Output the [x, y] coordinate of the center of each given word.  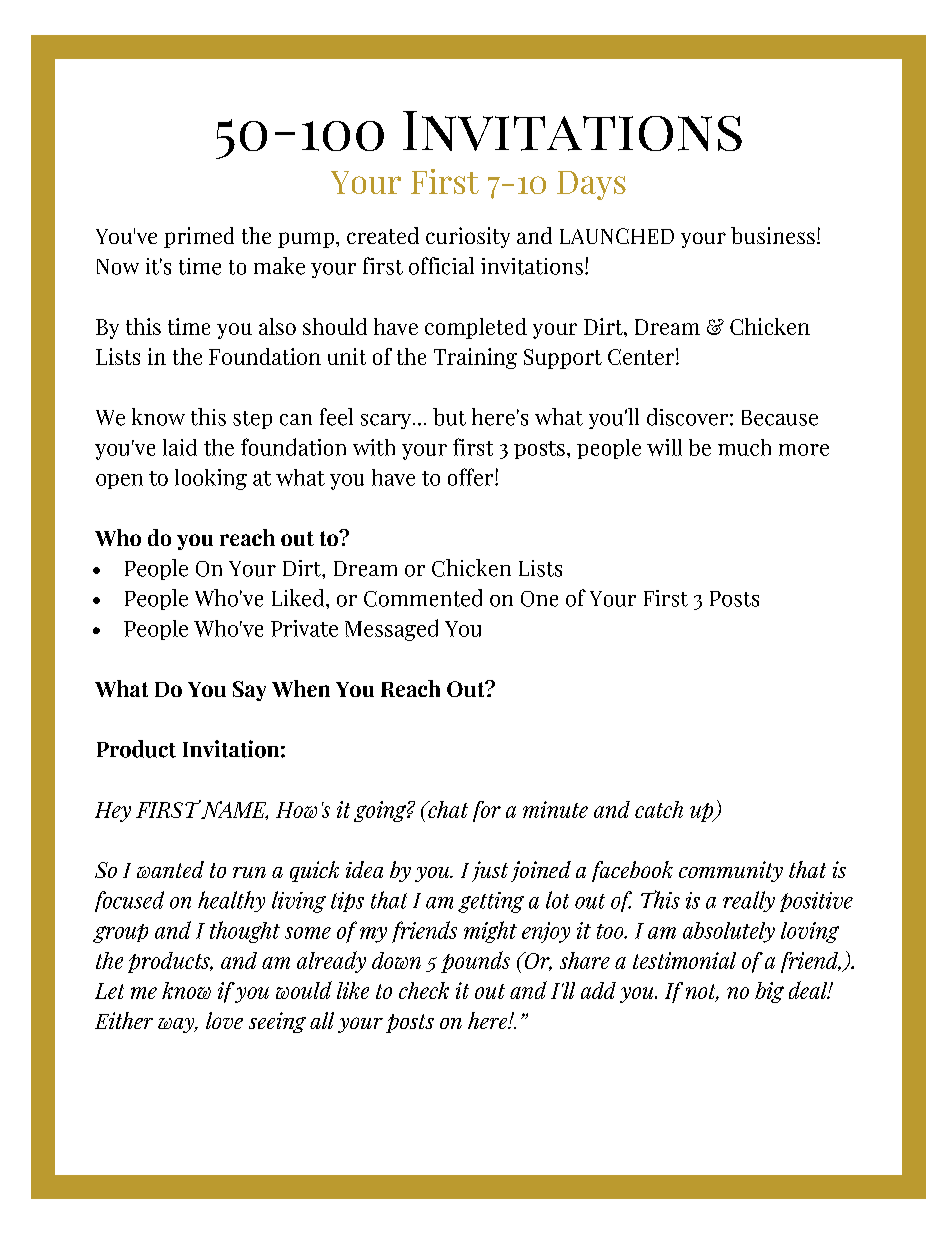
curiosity [468, 237]
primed [199, 237]
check [424, 990]
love [224, 1020]
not [702, 993]
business [773, 235]
